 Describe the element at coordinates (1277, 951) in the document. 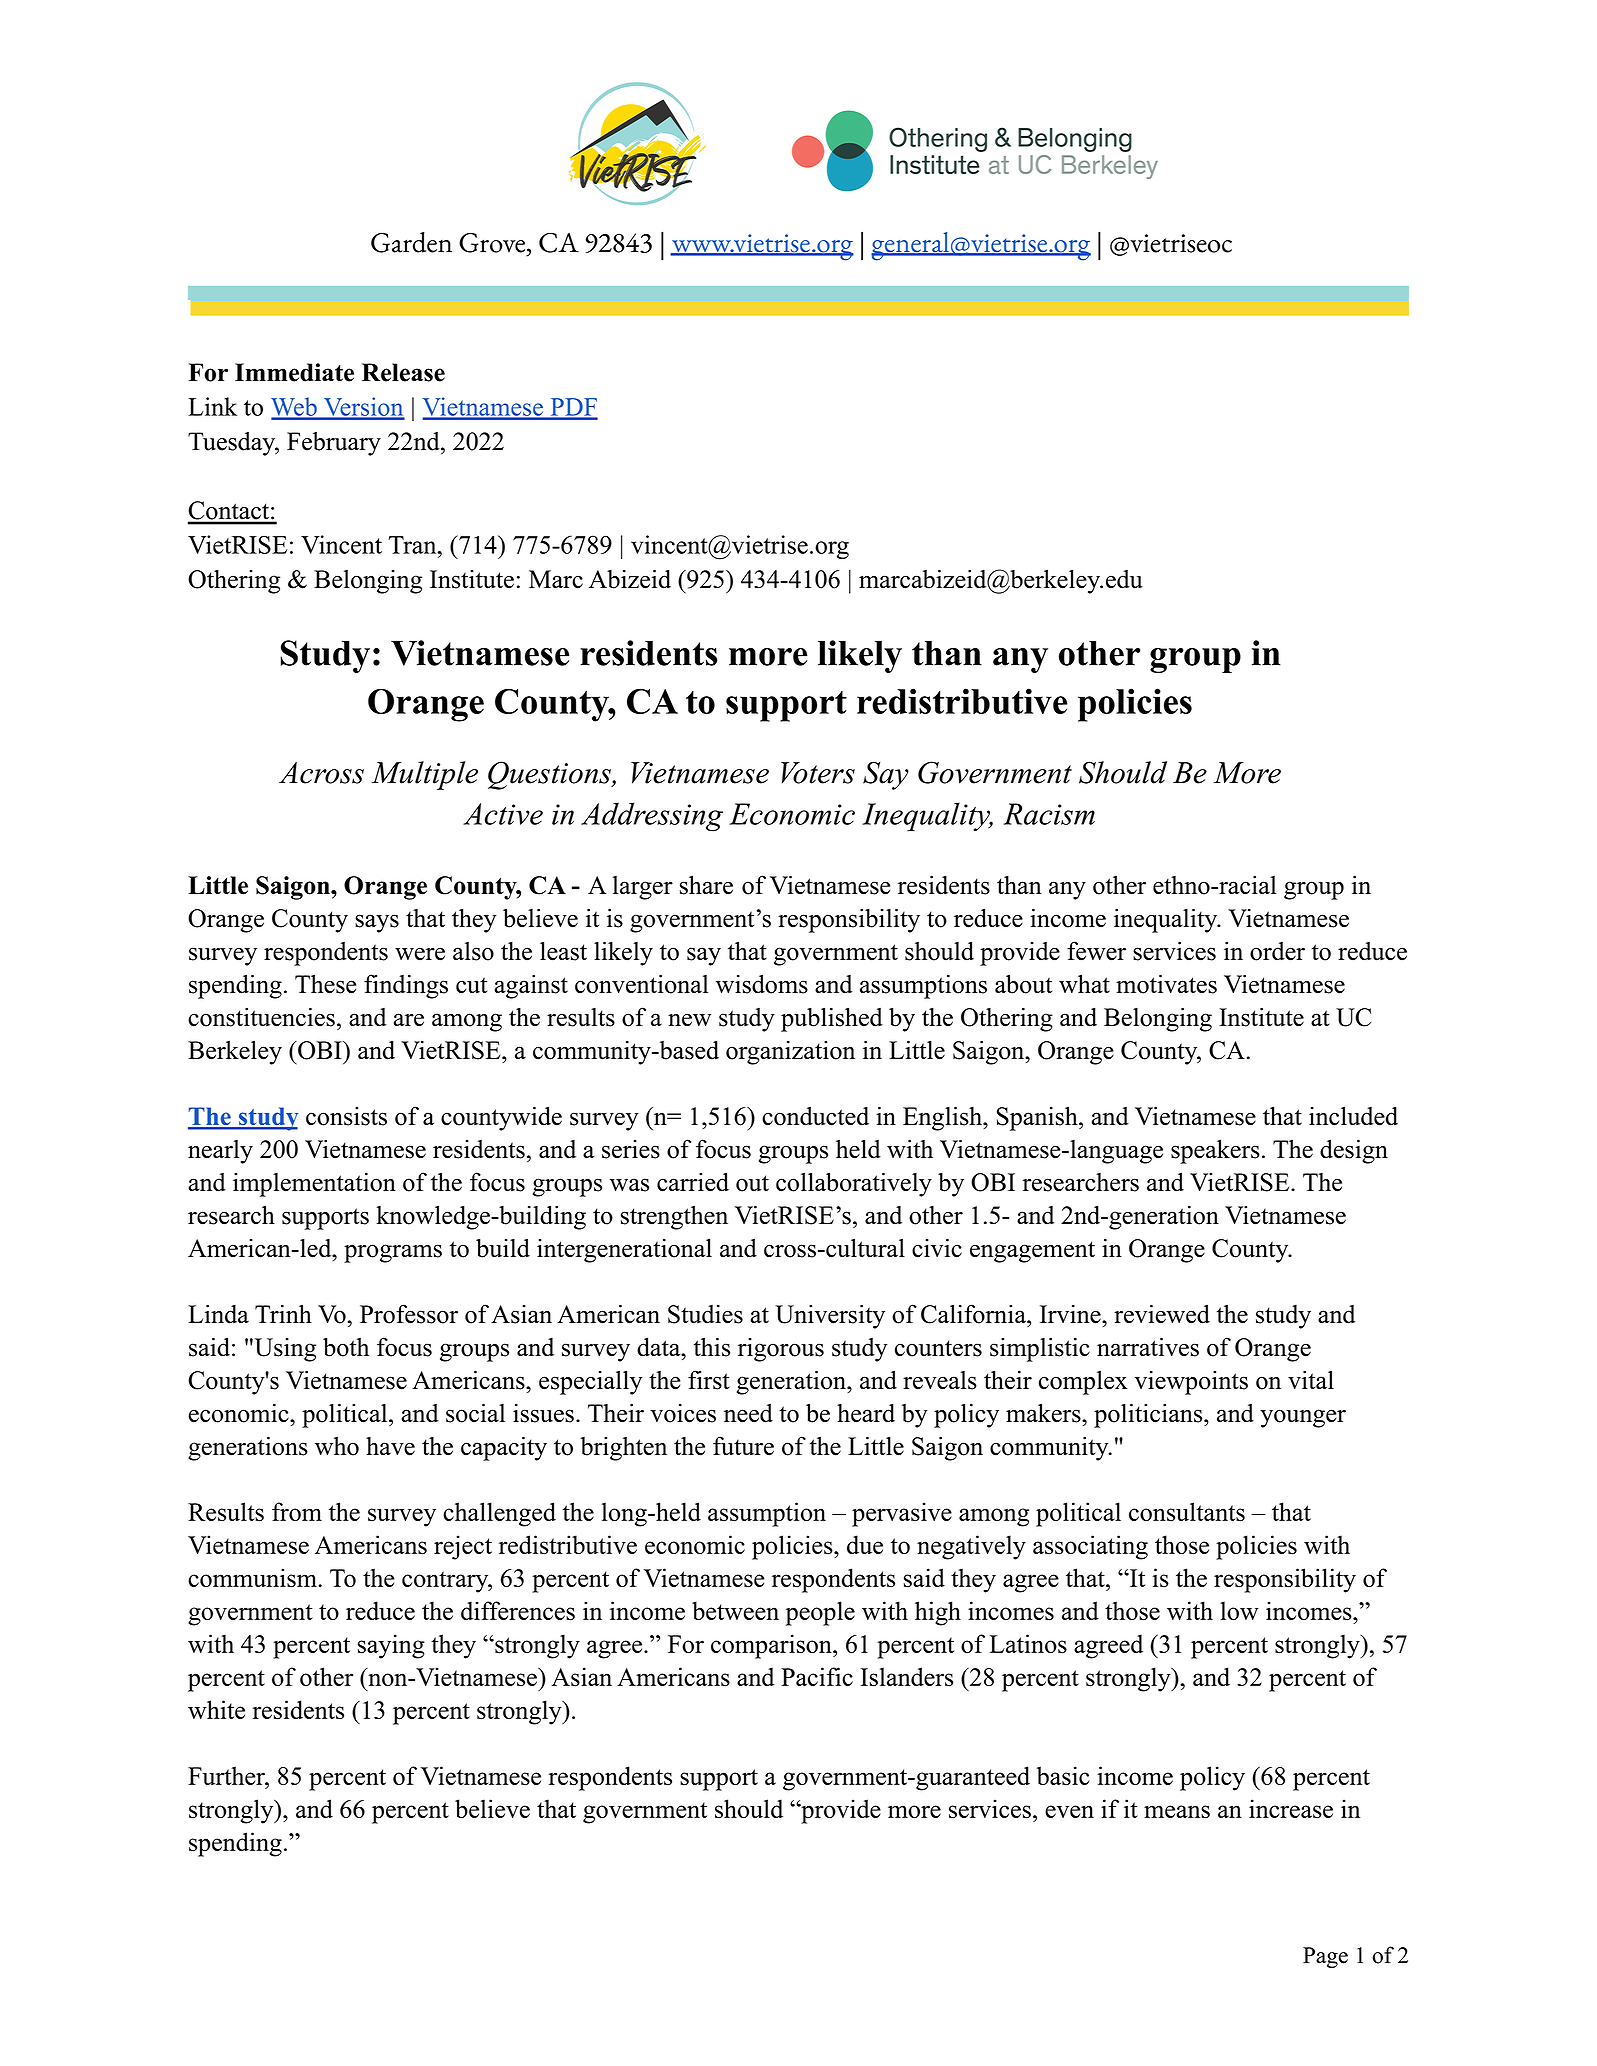

I see `order` at that location.
